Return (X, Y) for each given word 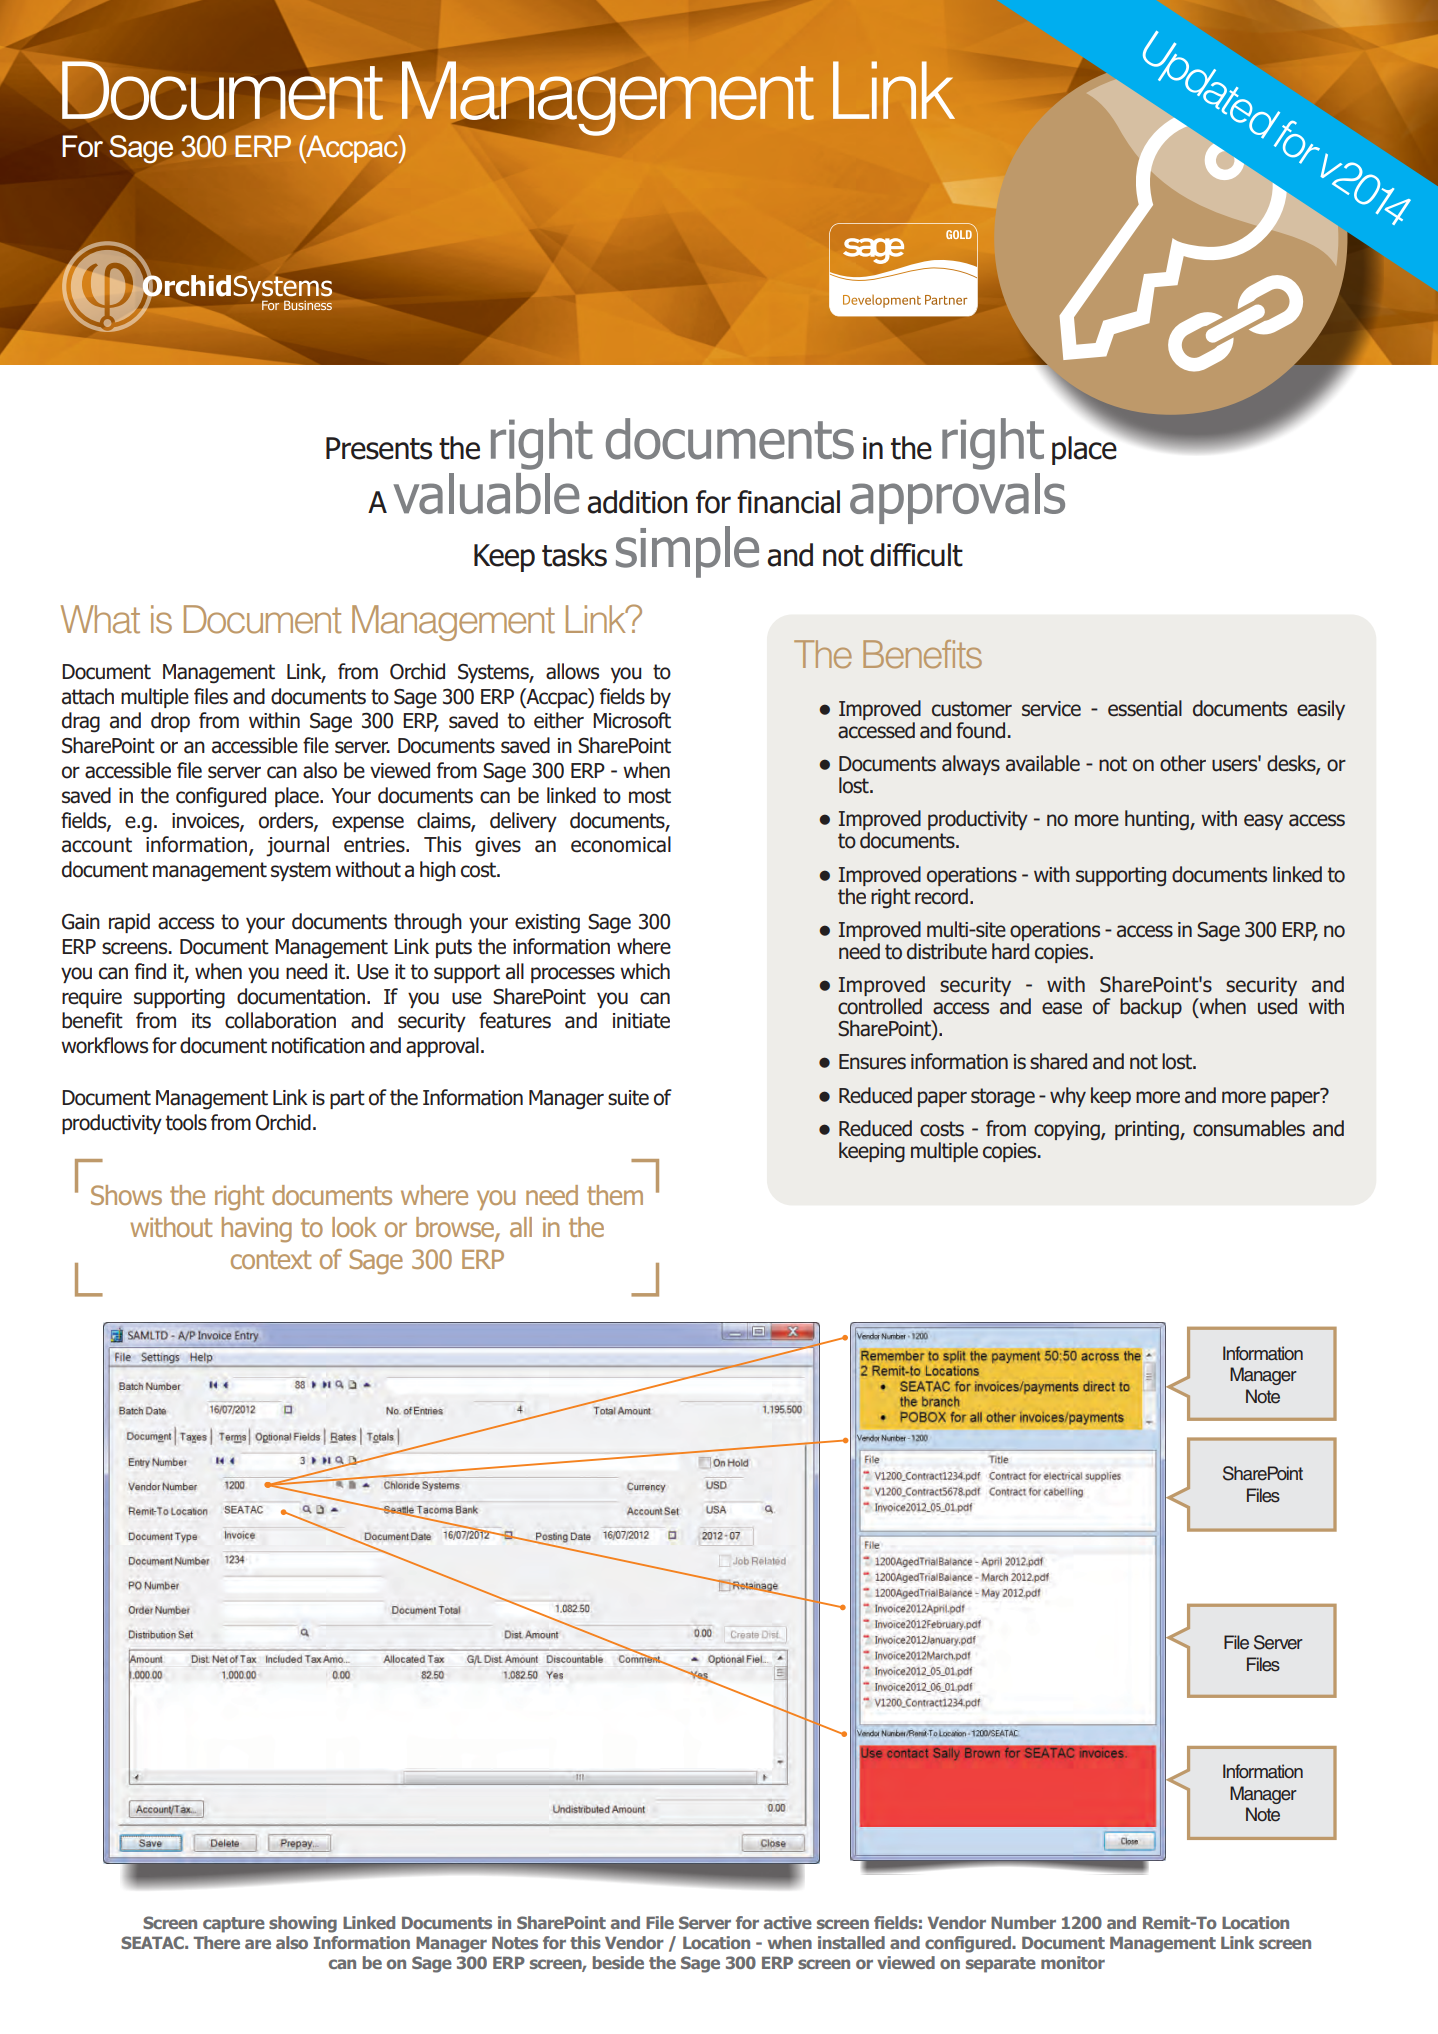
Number (1023, 1922)
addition (637, 502)
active (788, 1922)
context (271, 1259)
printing (1148, 1131)
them (615, 1195)
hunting (1158, 820)
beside (618, 1962)
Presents (379, 448)
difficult (916, 555)
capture (234, 1925)
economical (621, 844)
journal (297, 846)
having (257, 1230)
